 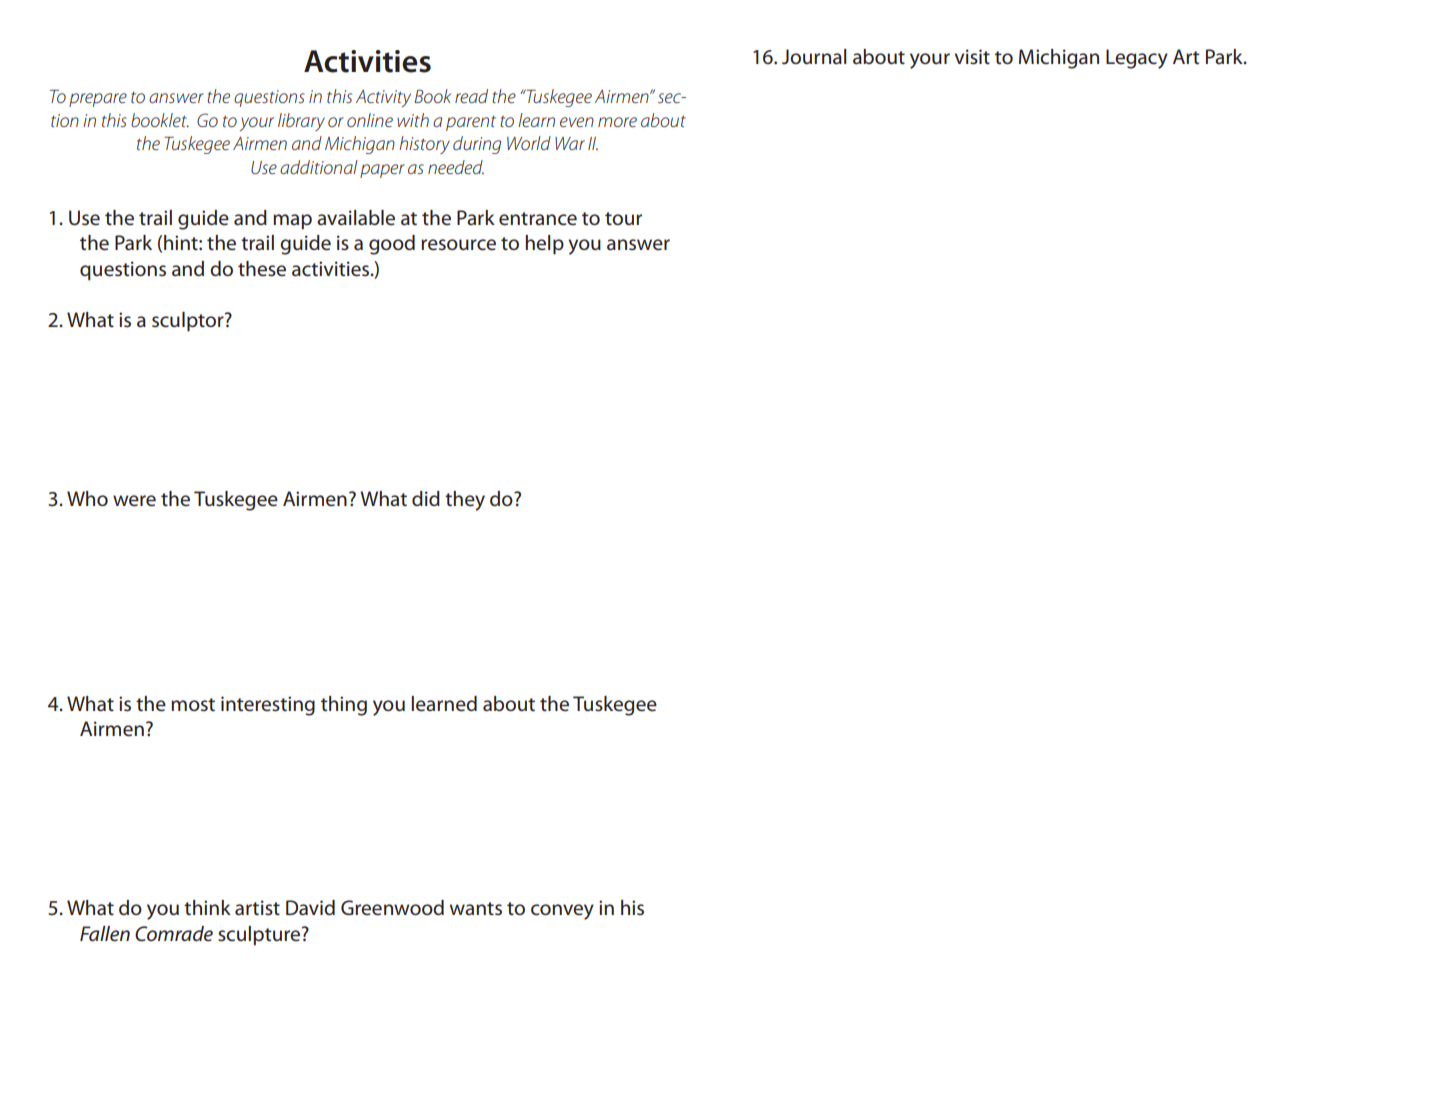 What do you see at coordinates (98, 100) in the screenshot?
I see `prepare` at bounding box center [98, 100].
